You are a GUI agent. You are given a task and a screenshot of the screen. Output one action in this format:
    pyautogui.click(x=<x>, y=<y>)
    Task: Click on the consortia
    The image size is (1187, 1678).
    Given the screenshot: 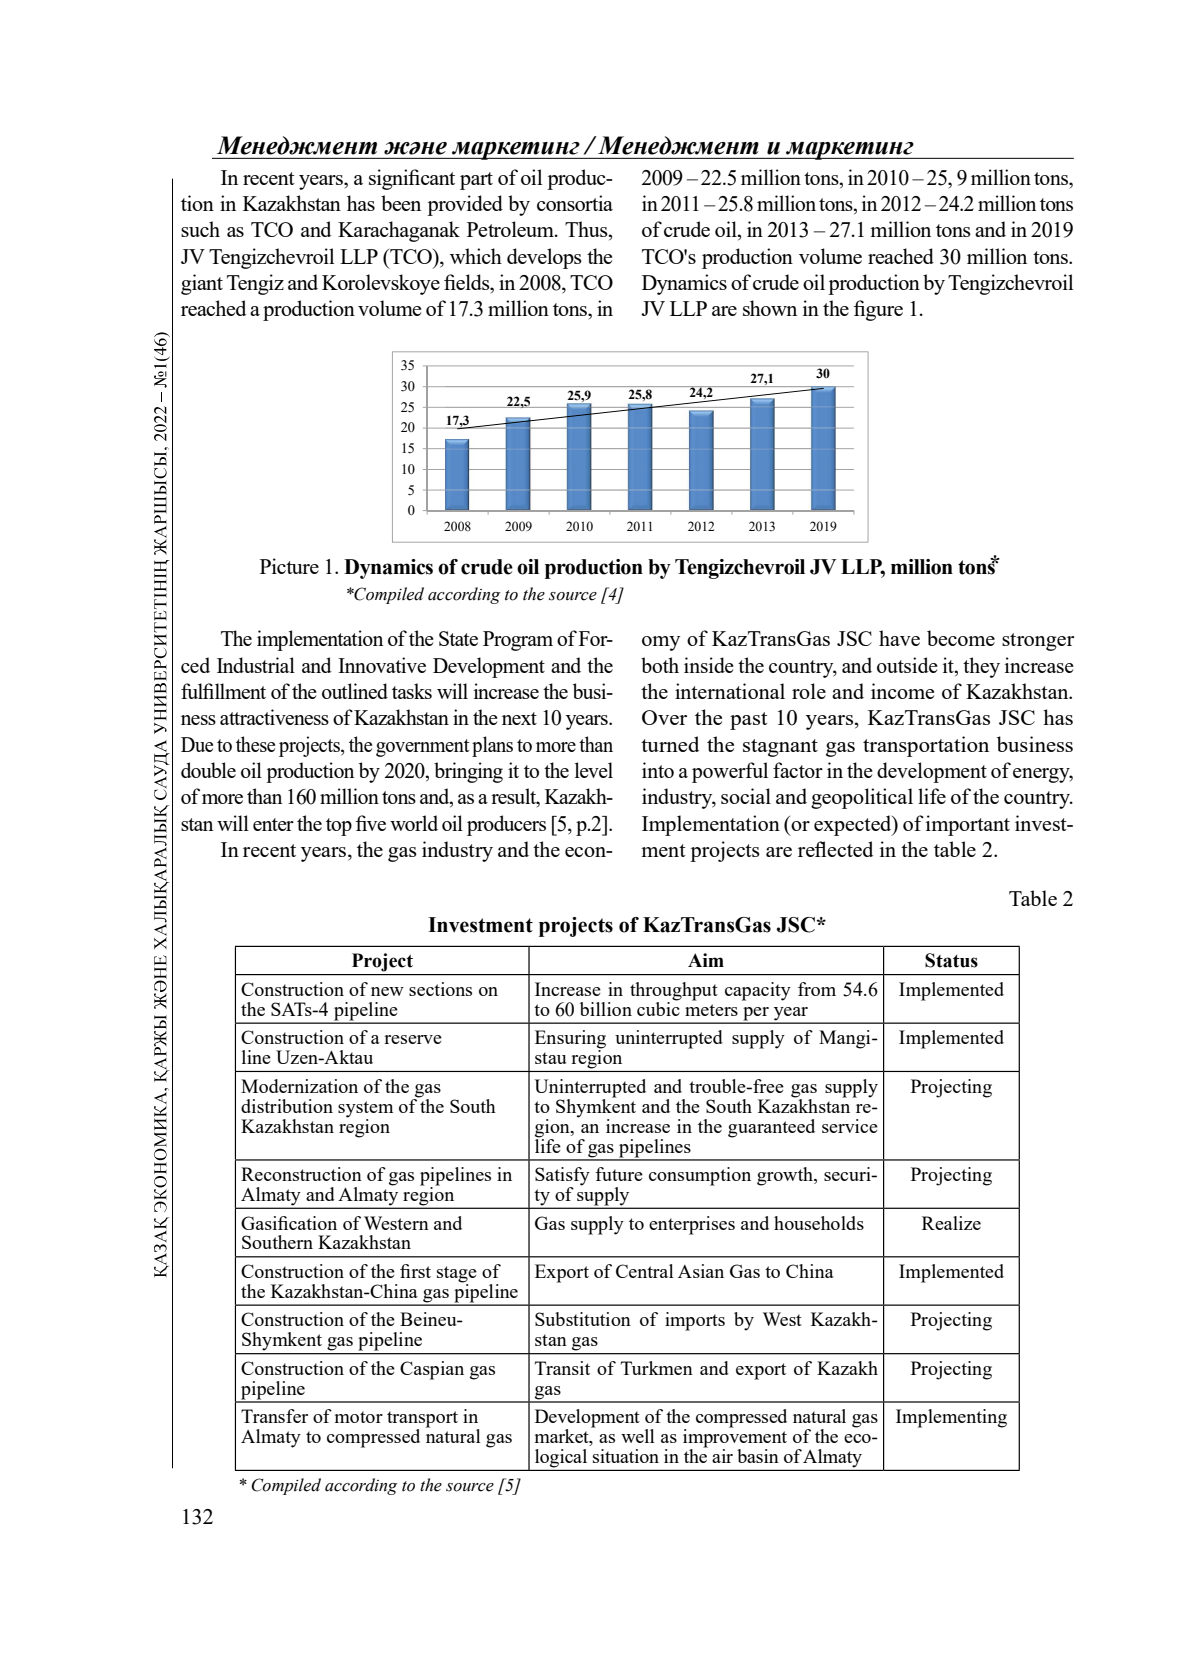 What is the action you would take?
    pyautogui.click(x=575, y=203)
